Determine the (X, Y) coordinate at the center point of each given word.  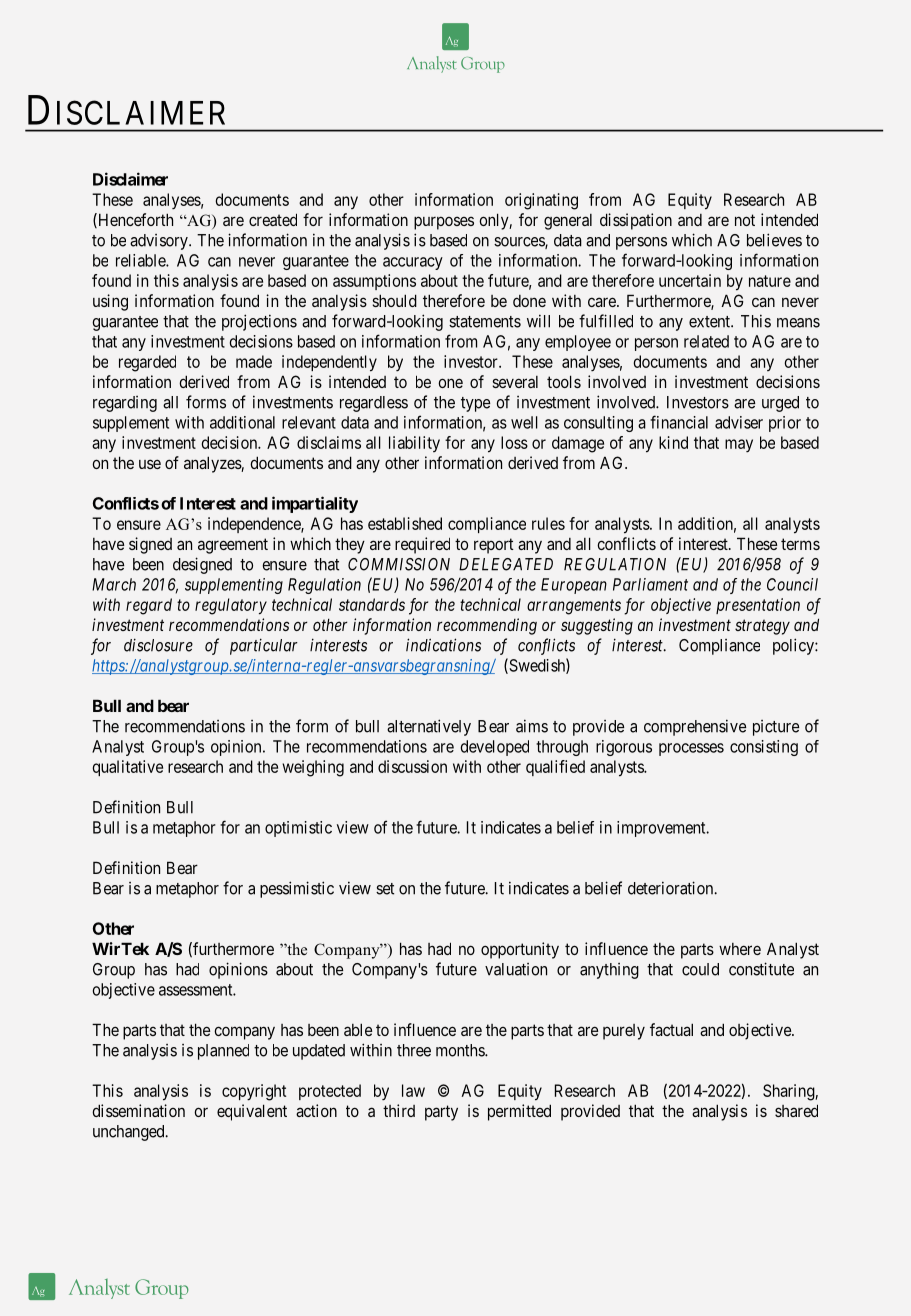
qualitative (127, 768)
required (422, 545)
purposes (444, 223)
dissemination (138, 1110)
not (745, 220)
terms (800, 544)
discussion (412, 766)
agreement (233, 546)
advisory (160, 242)
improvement (662, 829)
